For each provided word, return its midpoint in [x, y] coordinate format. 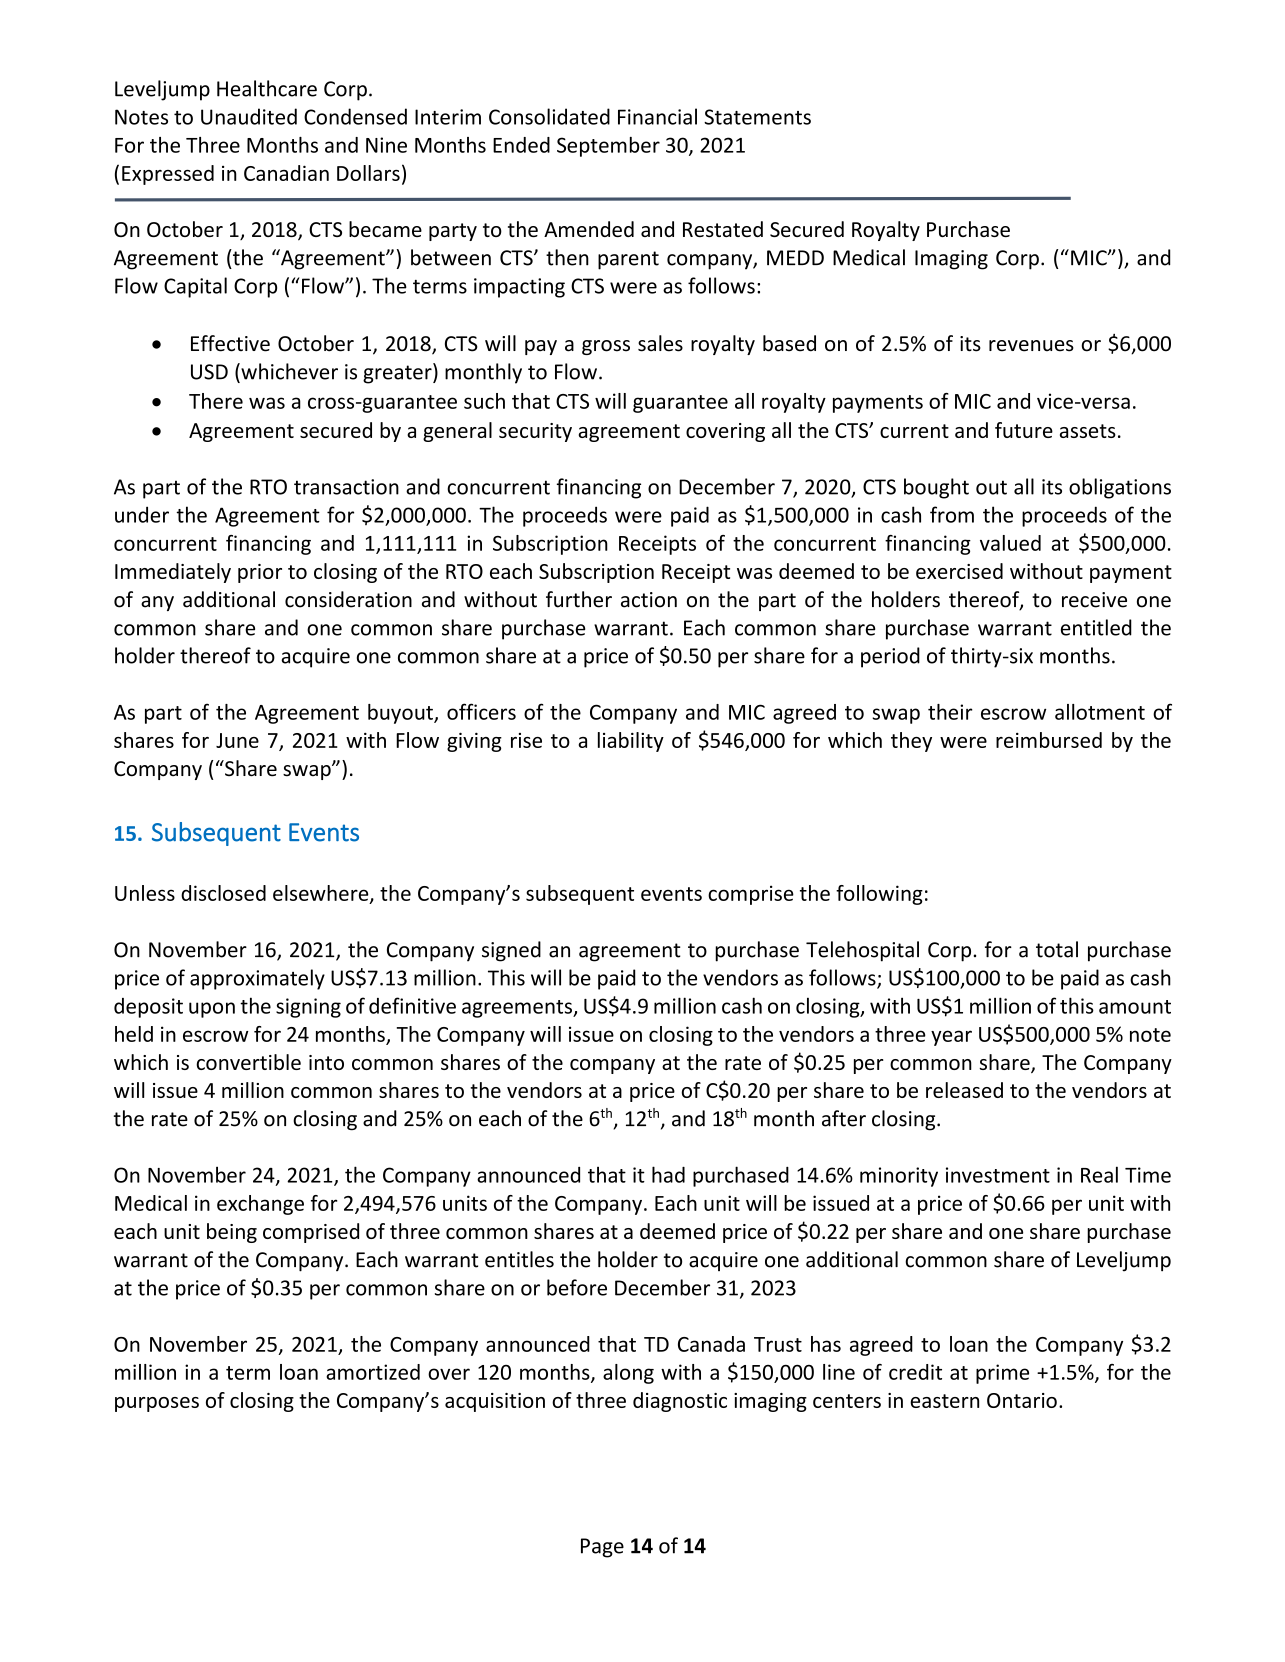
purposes [157, 1404]
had [668, 1174]
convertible [248, 1062]
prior [260, 573]
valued [1010, 543]
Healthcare [267, 88]
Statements [757, 117]
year [951, 1038]
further [579, 599]
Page [602, 1548]
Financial [657, 116]
